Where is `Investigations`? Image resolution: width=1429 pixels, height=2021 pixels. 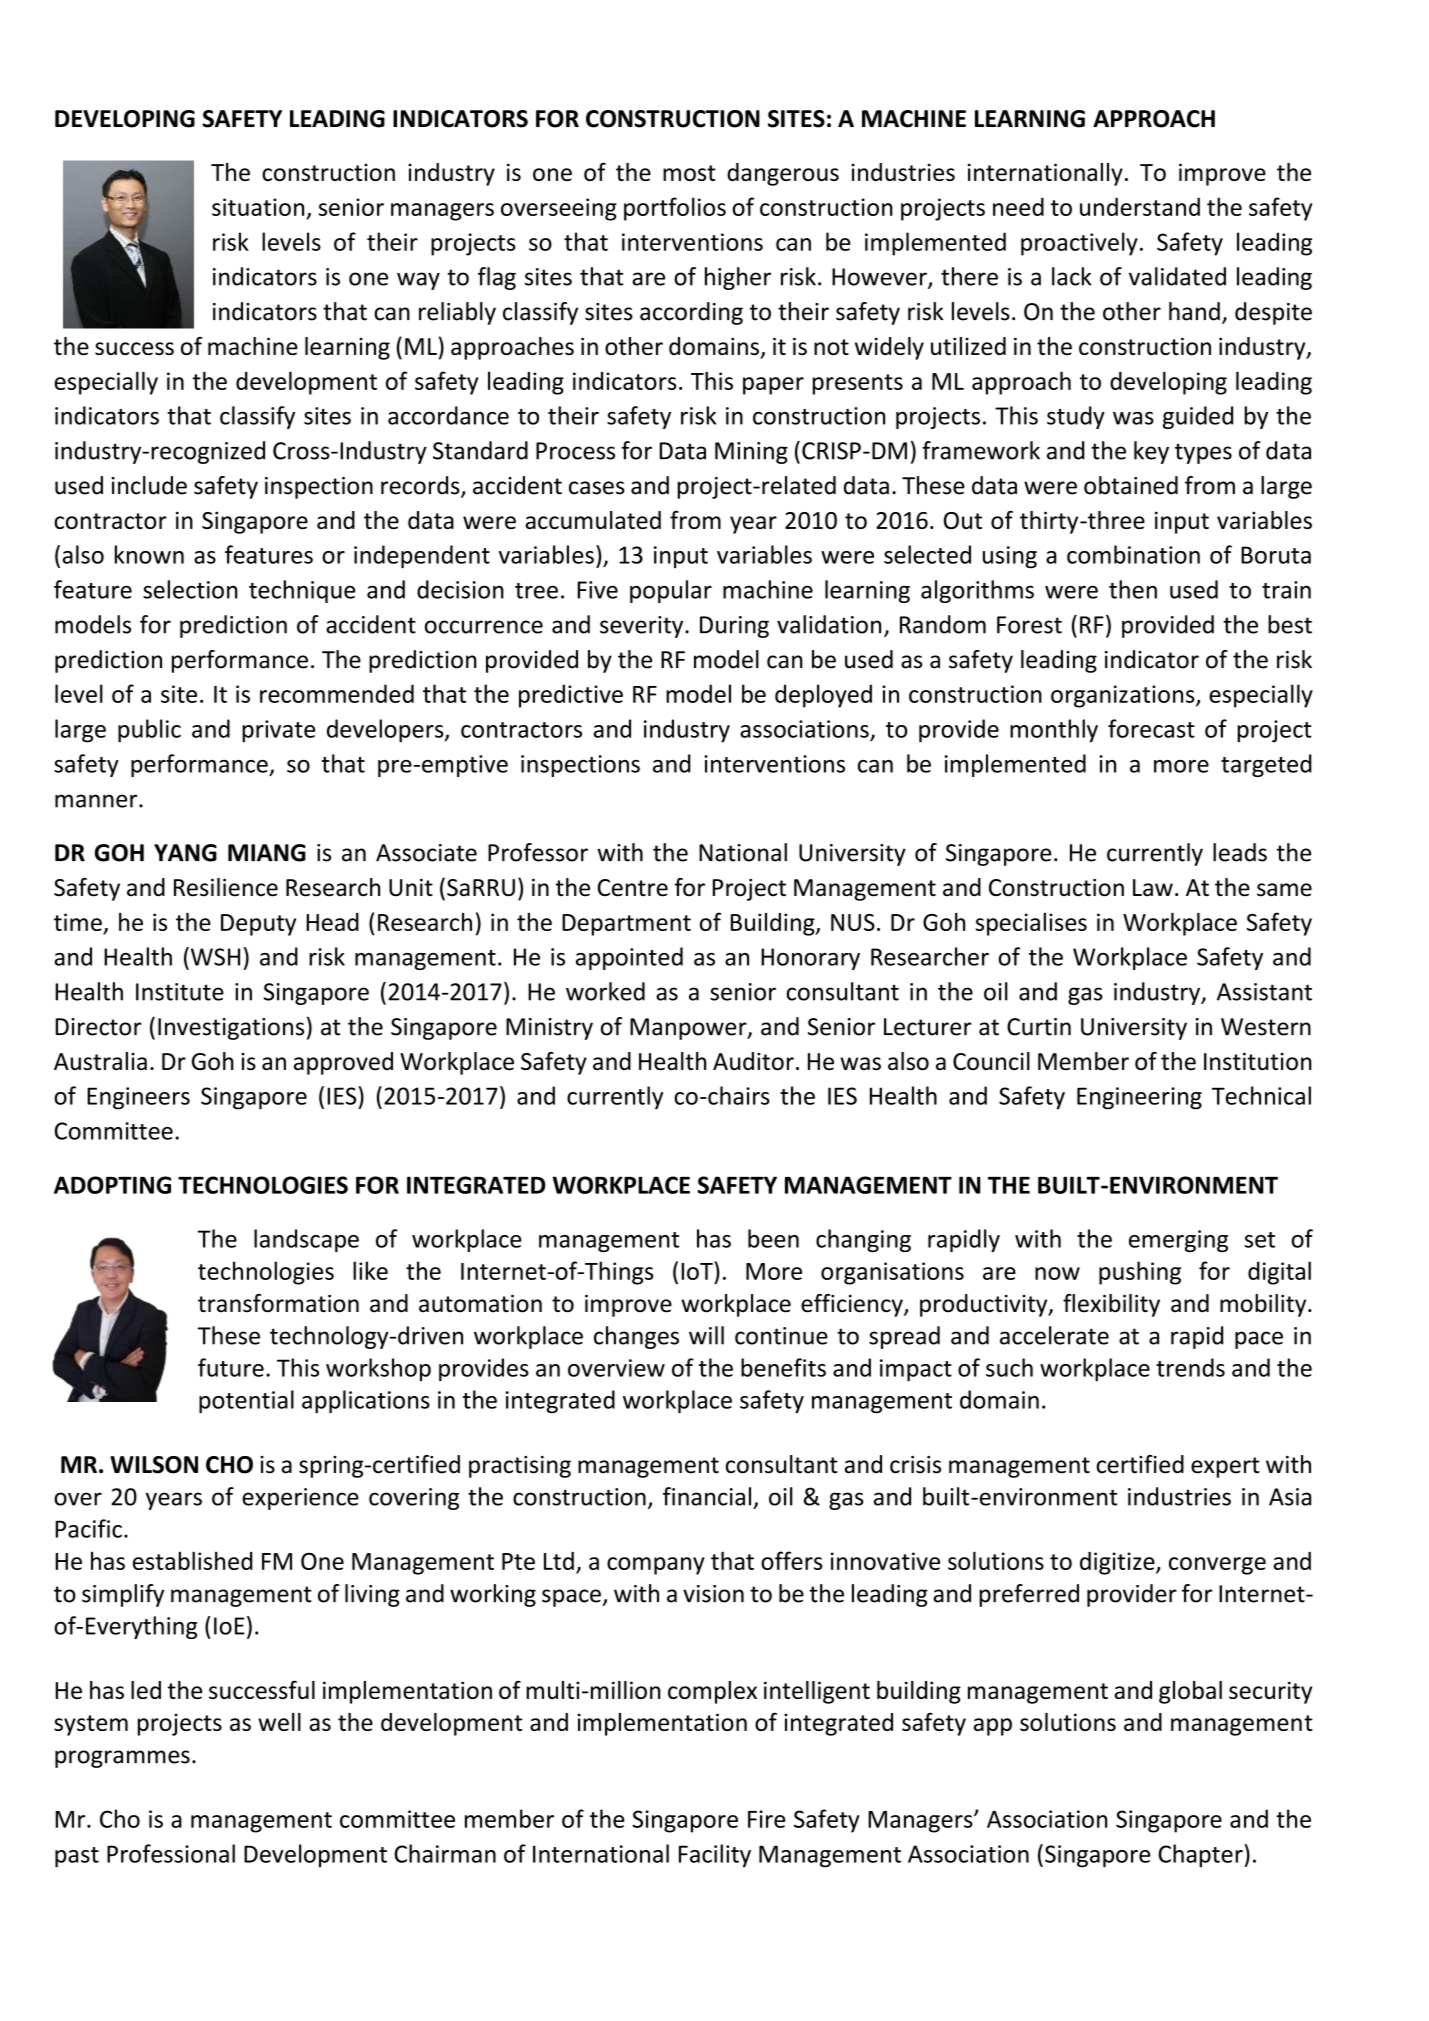 Investigations is located at coordinates (231, 1029).
